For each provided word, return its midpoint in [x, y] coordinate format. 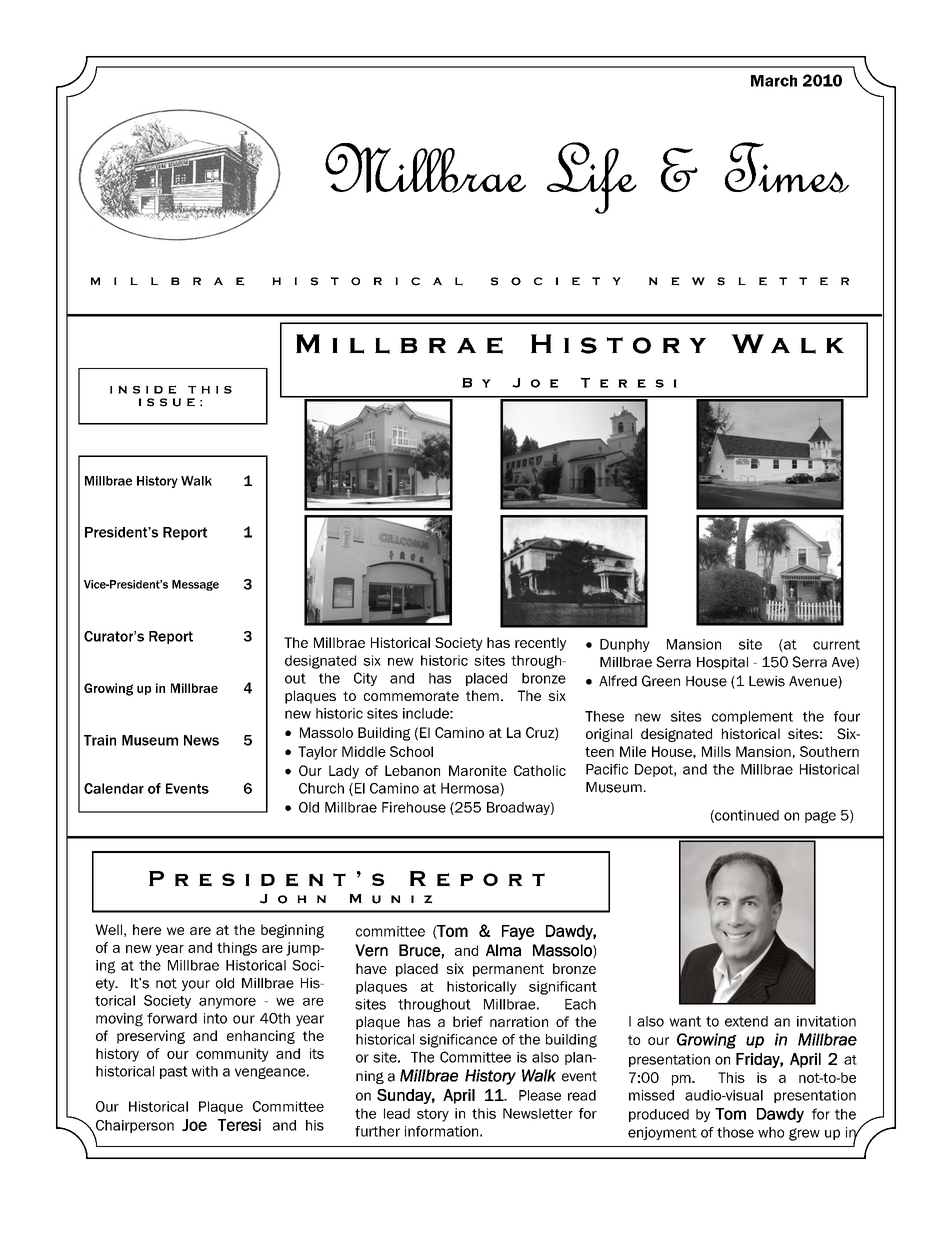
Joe [194, 1125]
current [836, 644]
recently [540, 644]
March [774, 81]
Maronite [478, 770]
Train [100, 740]
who [771, 1132]
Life [592, 178]
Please [540, 1095]
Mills [716, 751]
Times [787, 167]
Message [195, 585]
